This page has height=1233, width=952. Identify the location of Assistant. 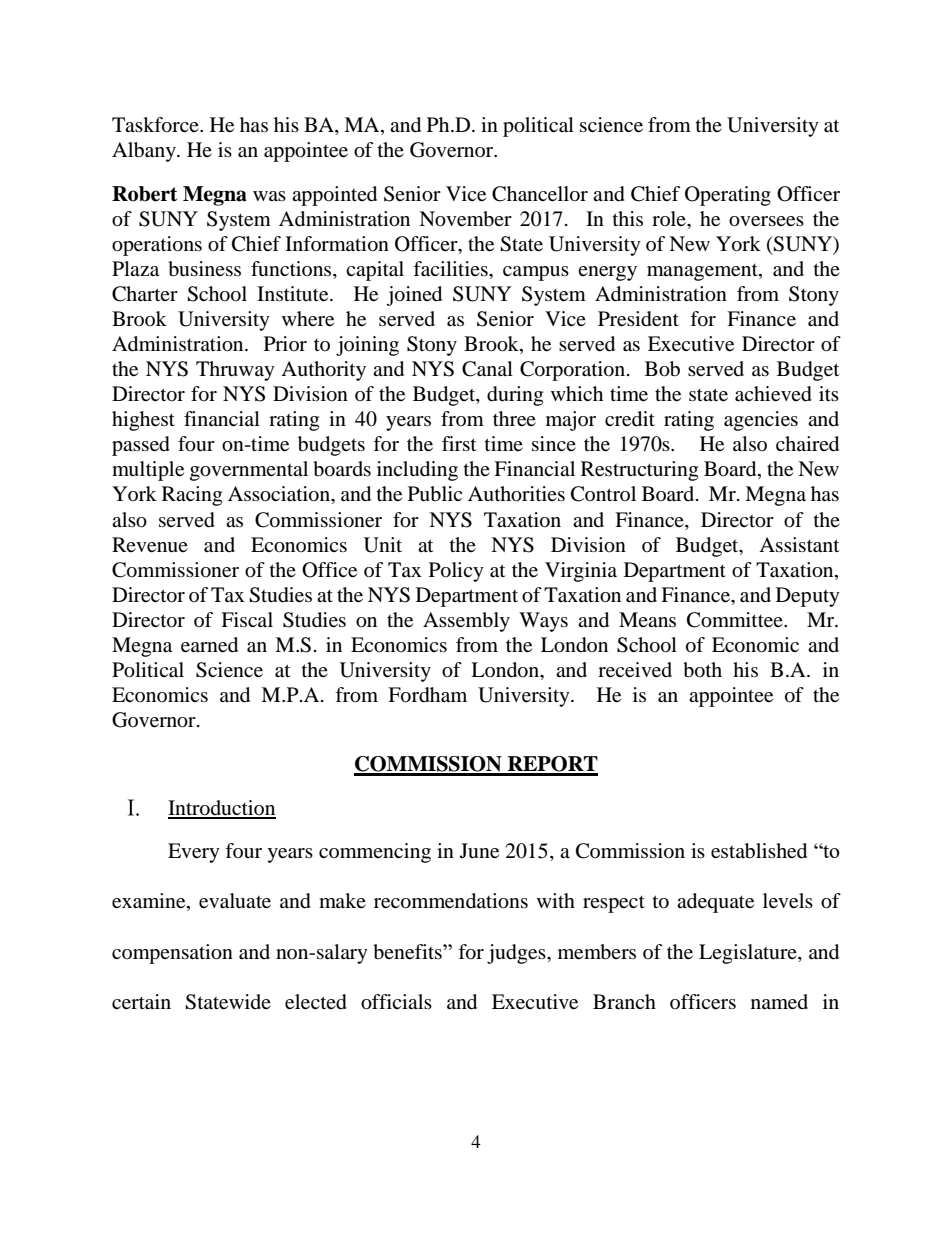
(799, 545).
